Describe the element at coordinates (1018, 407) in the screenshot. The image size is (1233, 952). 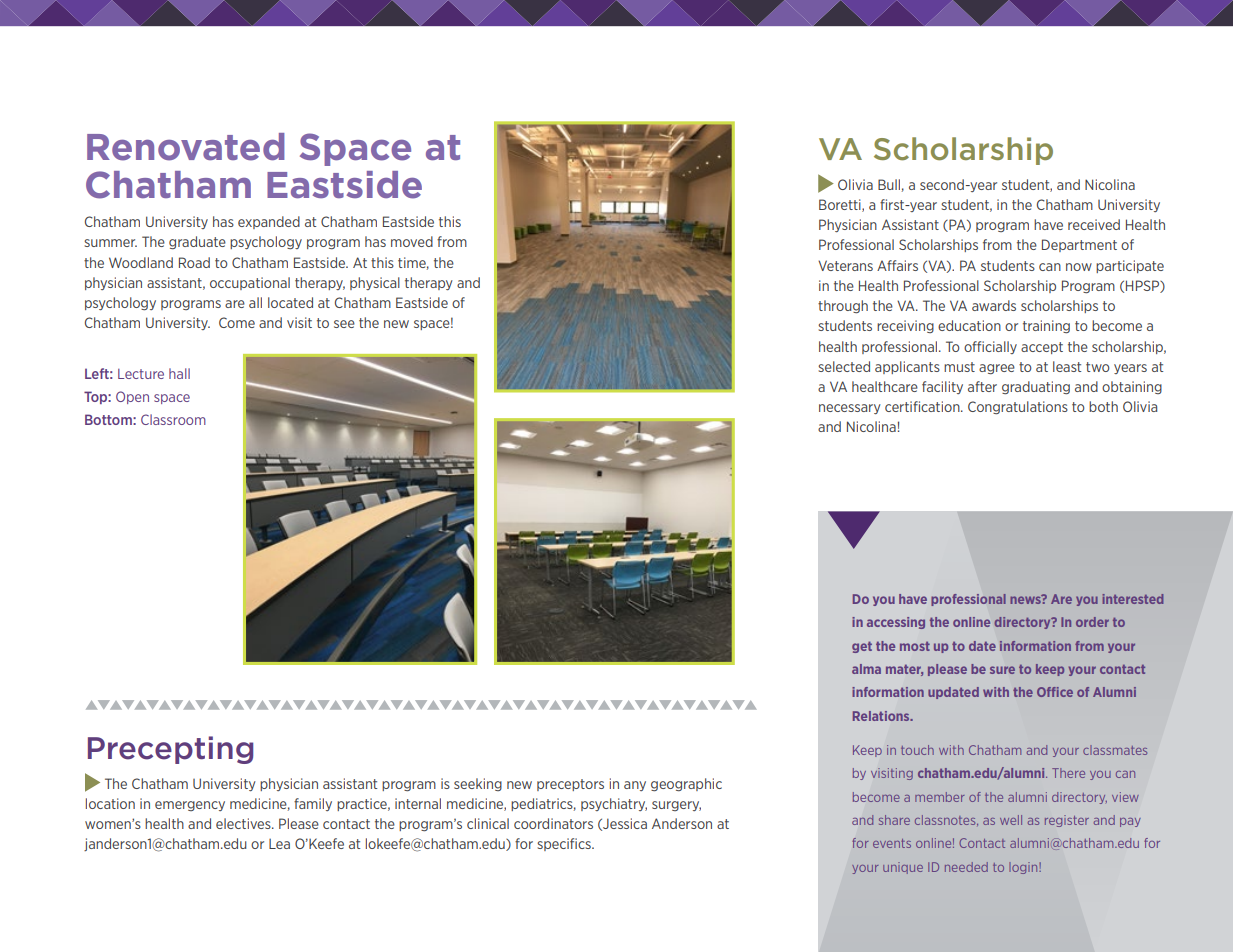
I see `Congratulations` at that location.
